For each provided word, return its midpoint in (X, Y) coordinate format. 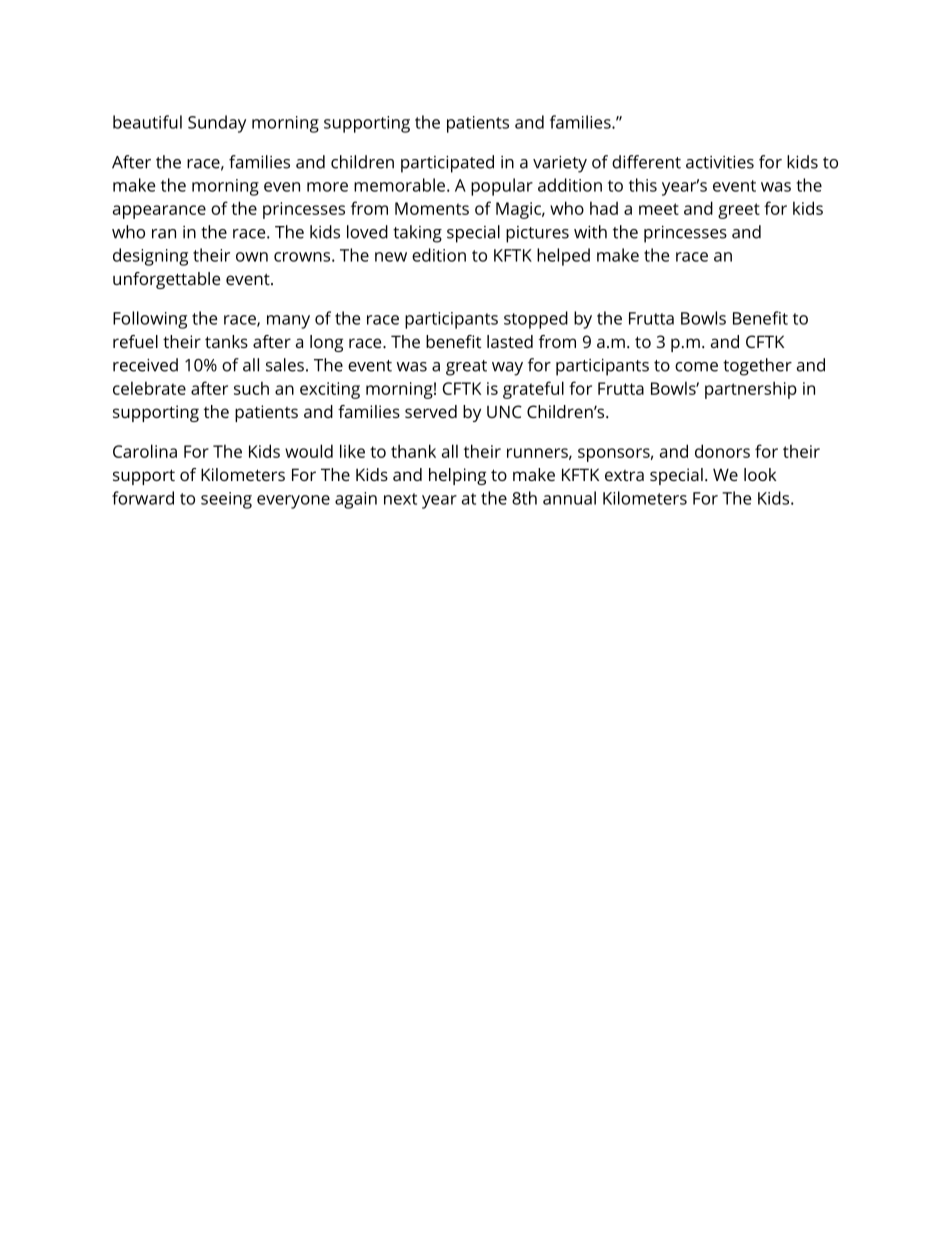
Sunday (217, 124)
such (251, 388)
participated (447, 164)
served (431, 411)
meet (659, 209)
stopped (536, 320)
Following (150, 320)
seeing (226, 500)
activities (720, 162)
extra (624, 475)
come (696, 367)
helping (457, 476)
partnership (751, 390)
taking (417, 234)
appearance (159, 212)
